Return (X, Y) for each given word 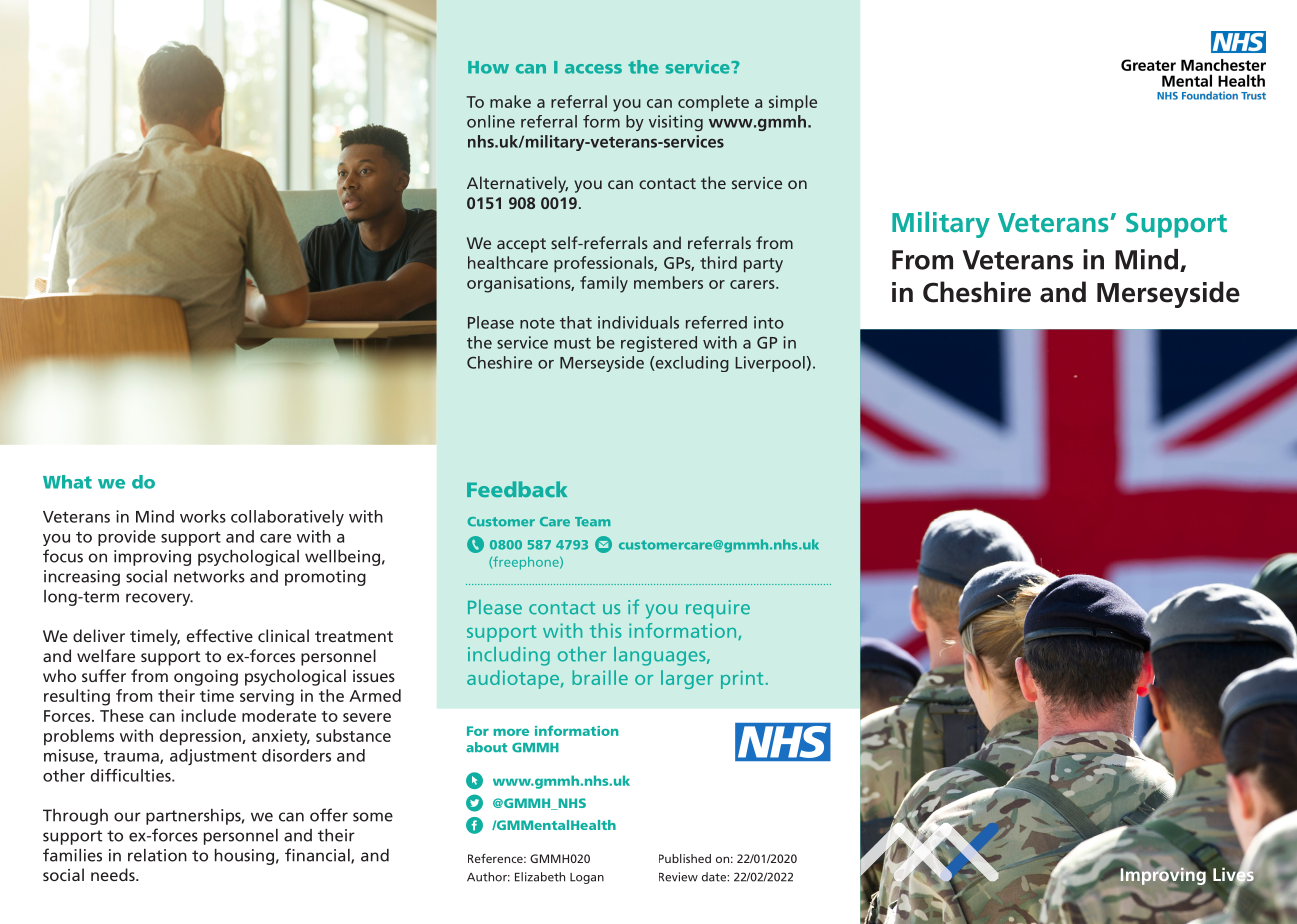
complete (713, 103)
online (491, 121)
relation (157, 855)
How (488, 67)
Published (685, 858)
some (373, 817)
